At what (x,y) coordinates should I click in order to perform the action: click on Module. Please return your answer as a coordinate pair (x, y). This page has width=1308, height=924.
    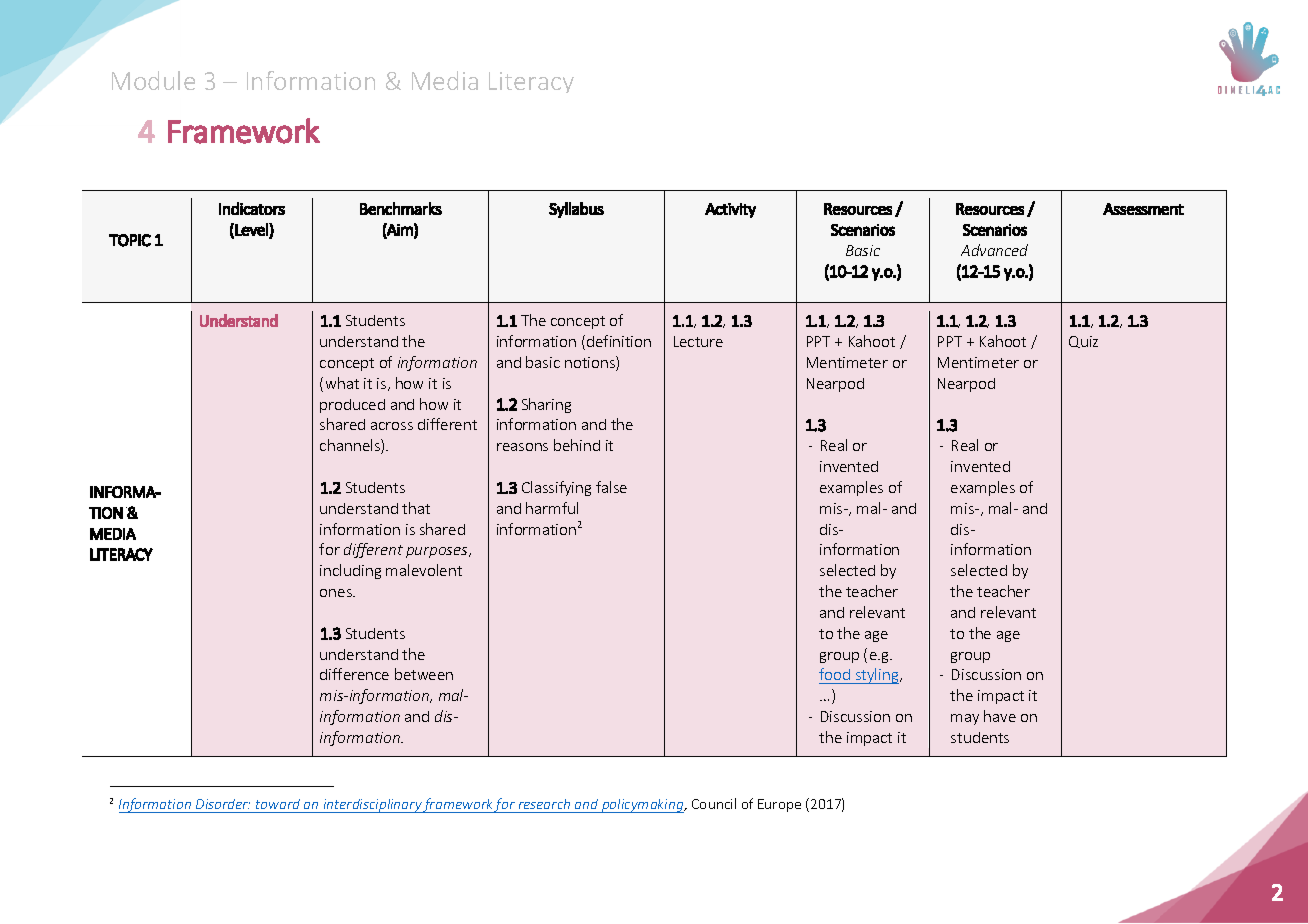
    Looking at the image, I should click on (153, 80).
